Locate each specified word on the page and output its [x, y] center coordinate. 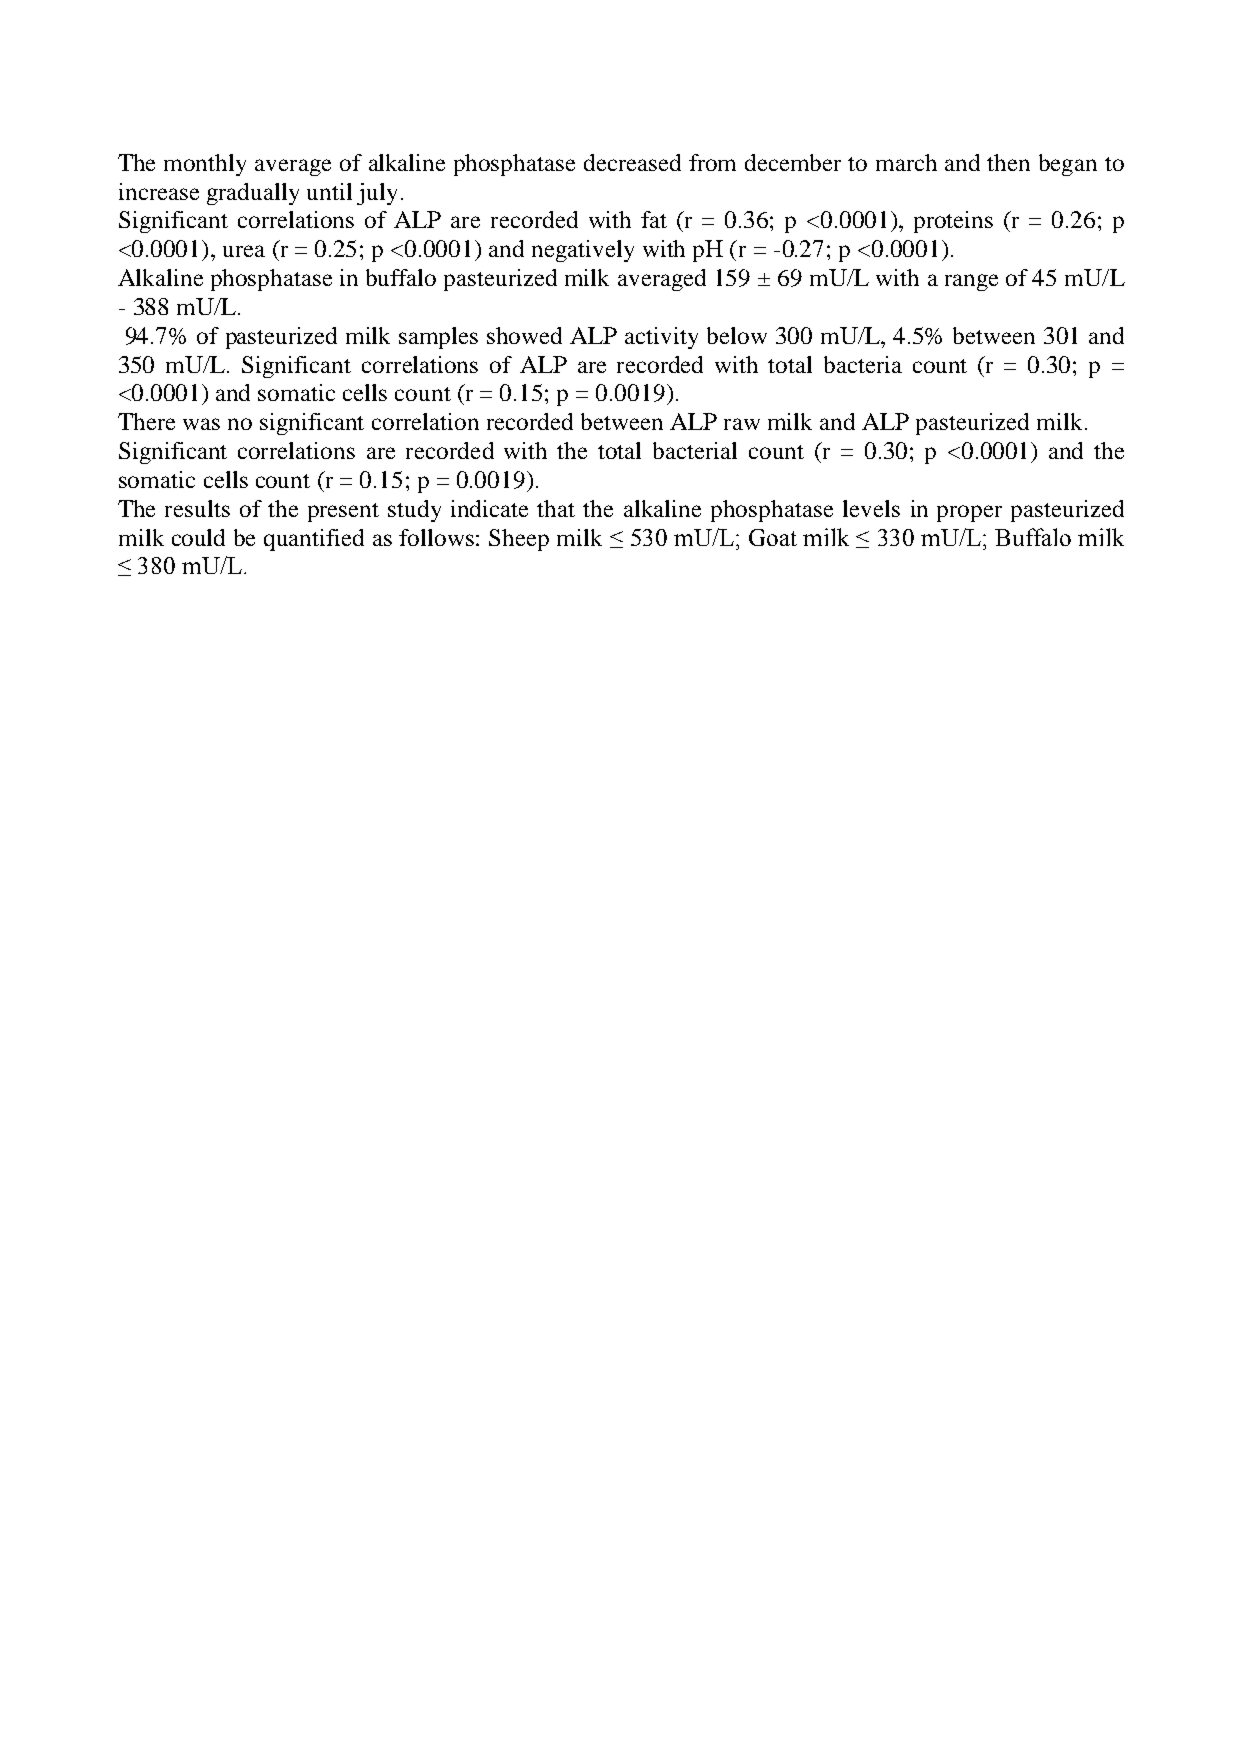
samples [438, 338]
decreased [632, 162]
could [198, 537]
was [201, 424]
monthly [205, 165]
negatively [583, 251]
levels [871, 508]
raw [742, 424]
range [971, 282]
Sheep [519, 540]
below [737, 335]
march [906, 162]
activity [661, 338]
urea [244, 251]
